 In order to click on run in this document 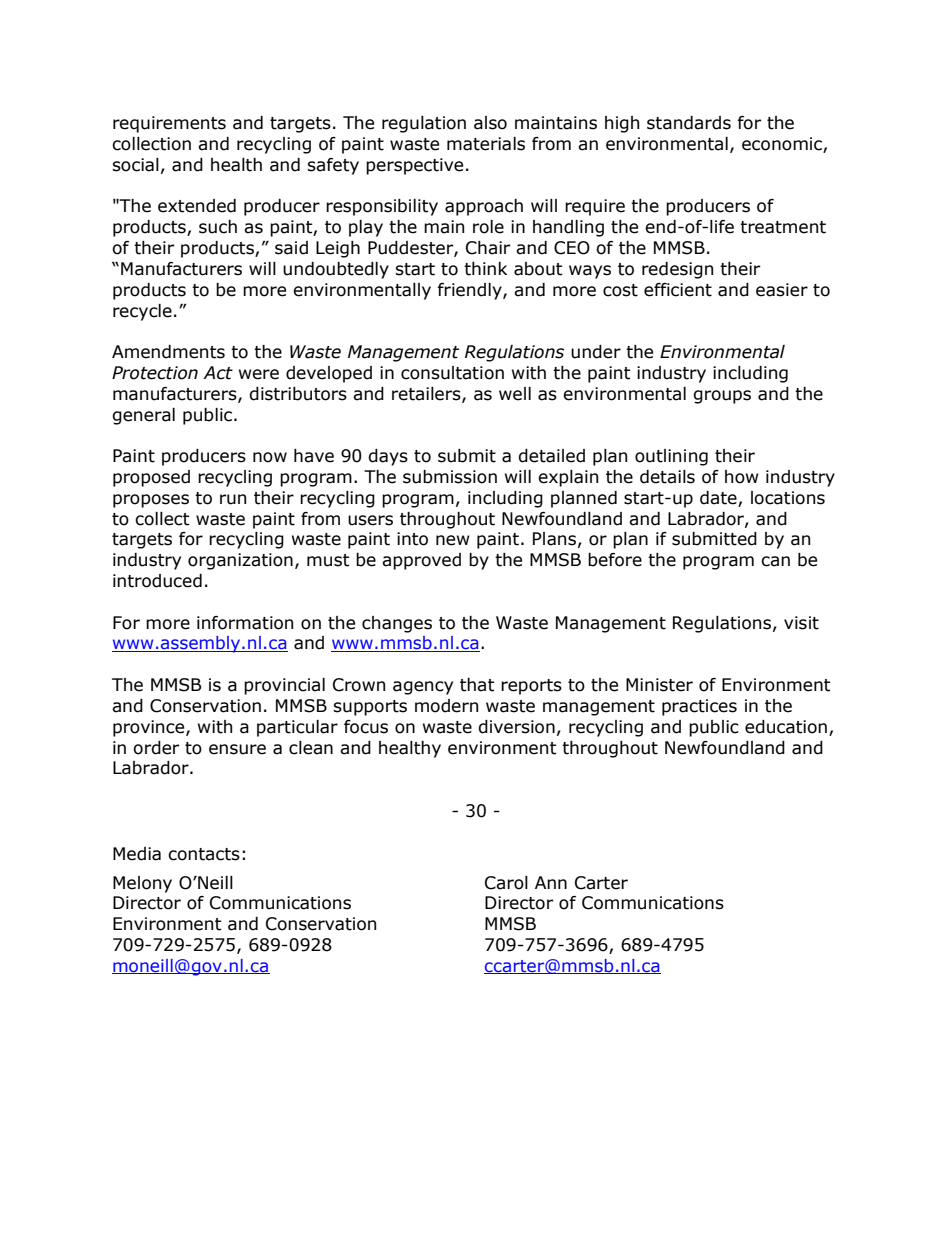, I will do `click(233, 499)`.
